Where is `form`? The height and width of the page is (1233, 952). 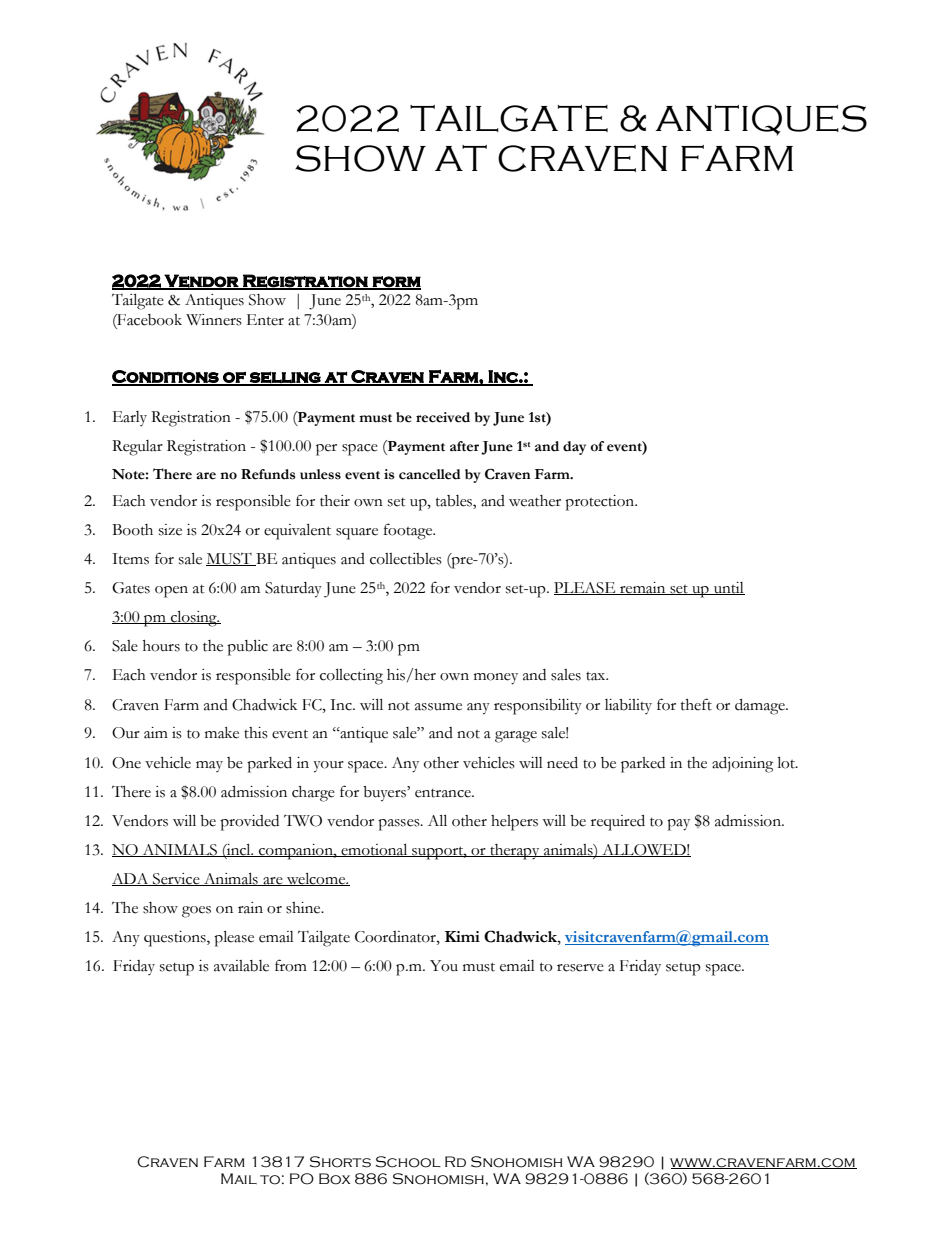 form is located at coordinates (396, 282).
